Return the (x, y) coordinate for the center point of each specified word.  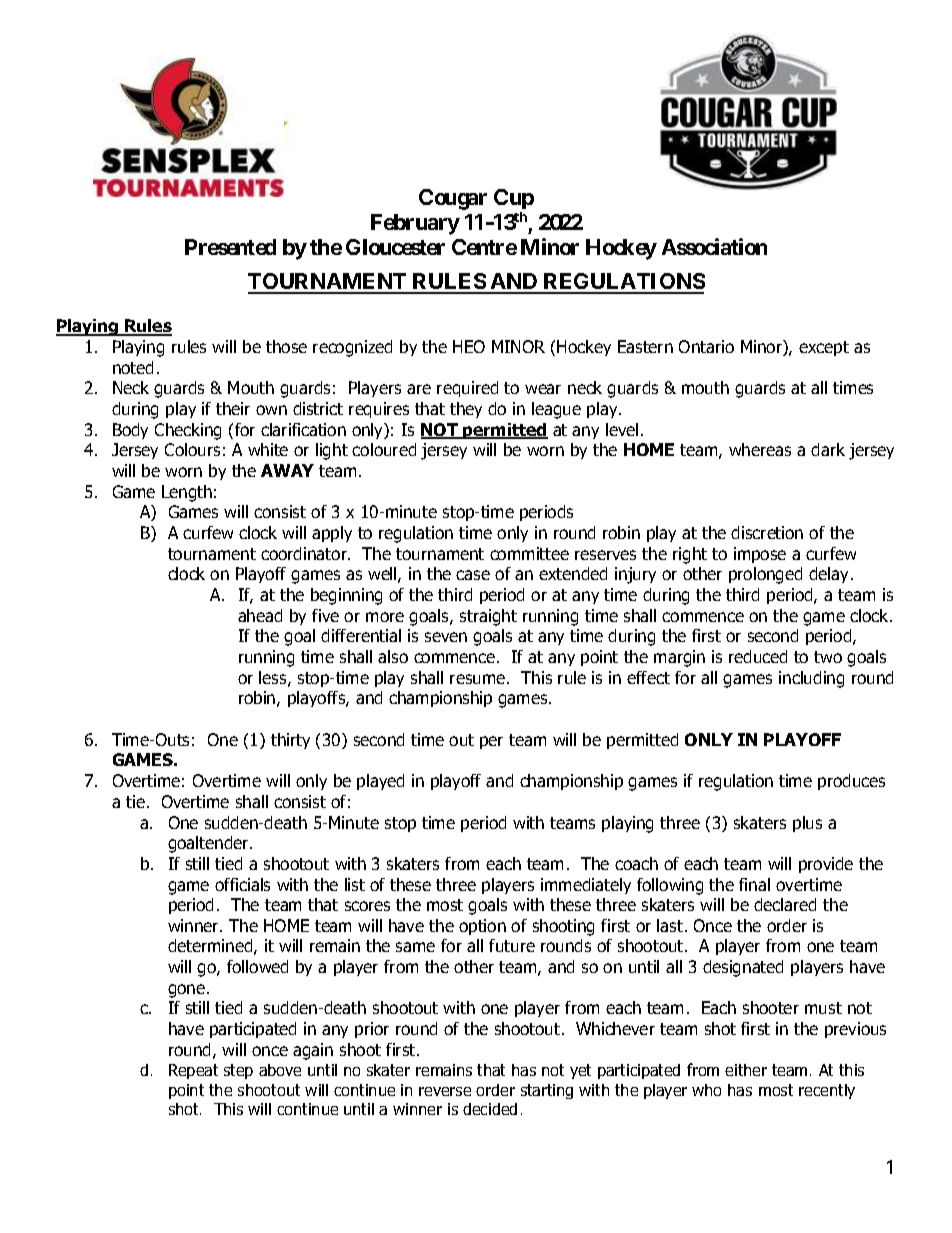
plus (807, 824)
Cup (514, 199)
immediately (586, 886)
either (746, 1070)
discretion (767, 532)
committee (529, 553)
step (238, 1071)
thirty (290, 741)
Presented (230, 247)
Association (714, 246)
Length (187, 493)
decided (490, 1109)
